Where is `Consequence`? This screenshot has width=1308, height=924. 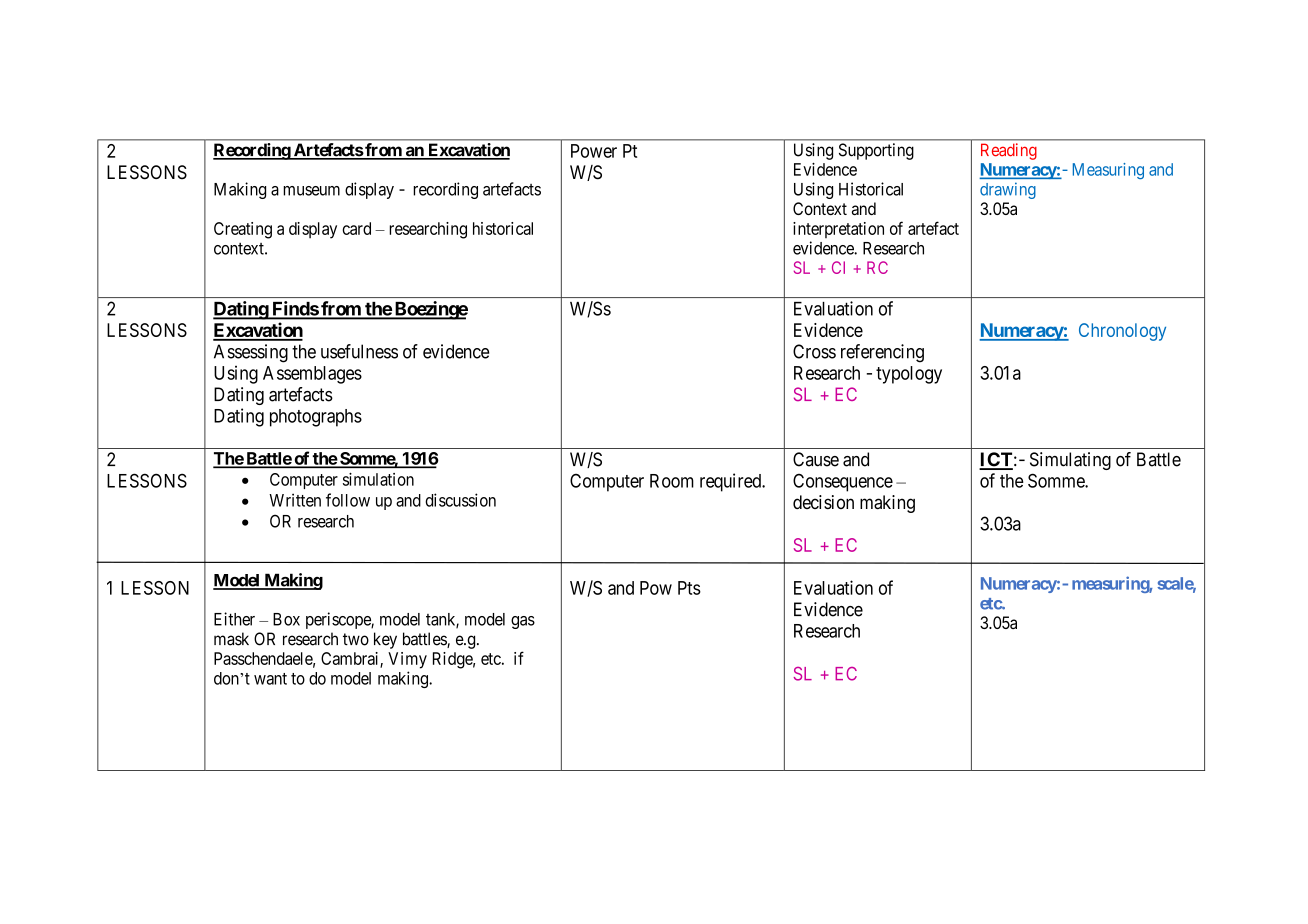 Consequence is located at coordinates (843, 483).
